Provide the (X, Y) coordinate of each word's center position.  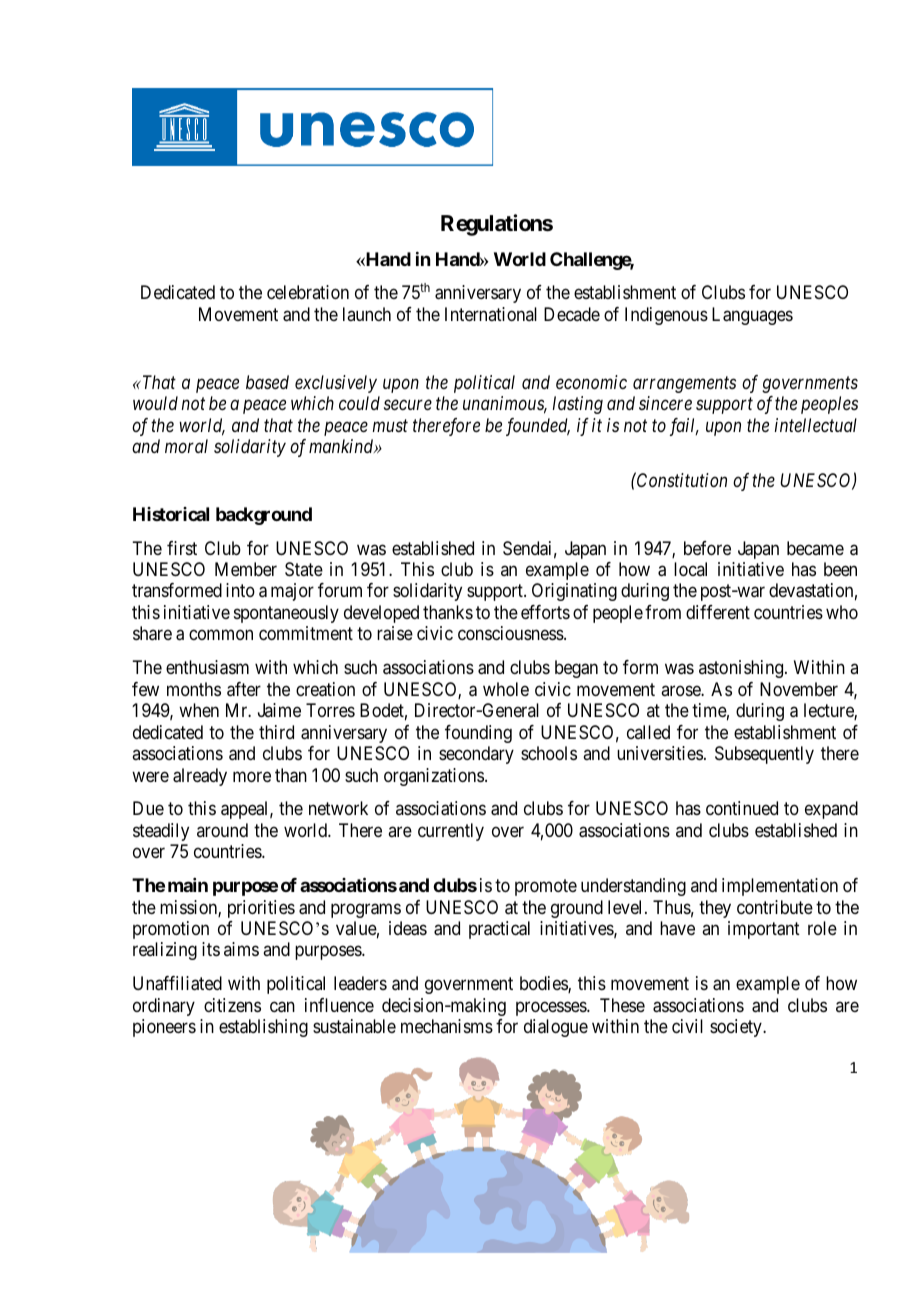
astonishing (742, 669)
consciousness (511, 633)
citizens (232, 1005)
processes (552, 1008)
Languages (752, 316)
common (221, 635)
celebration (308, 292)
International (491, 314)
